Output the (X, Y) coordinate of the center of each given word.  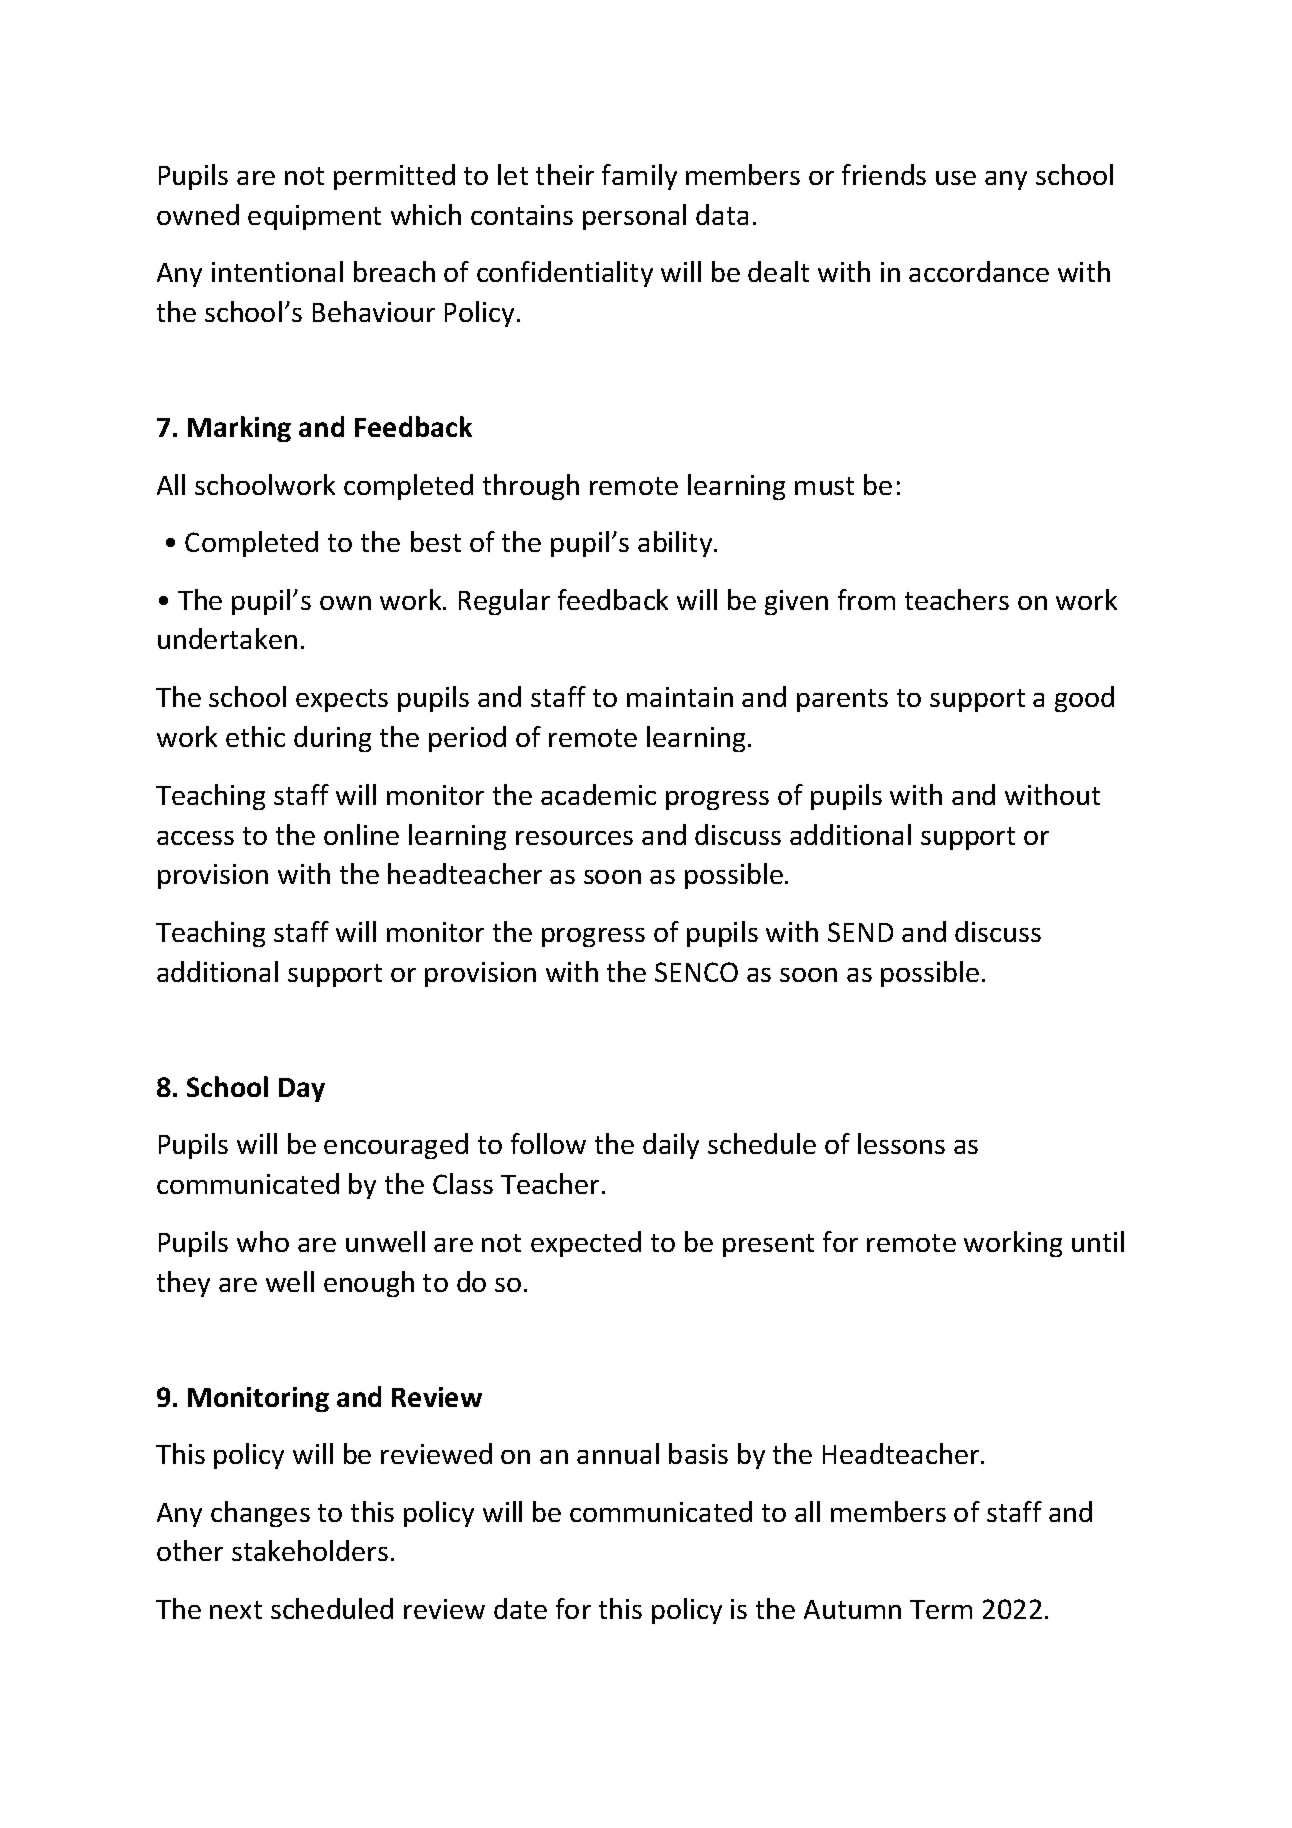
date (520, 1608)
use (956, 178)
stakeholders (310, 1550)
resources (574, 838)
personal (634, 217)
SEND (860, 932)
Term (941, 1609)
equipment (314, 217)
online (361, 834)
